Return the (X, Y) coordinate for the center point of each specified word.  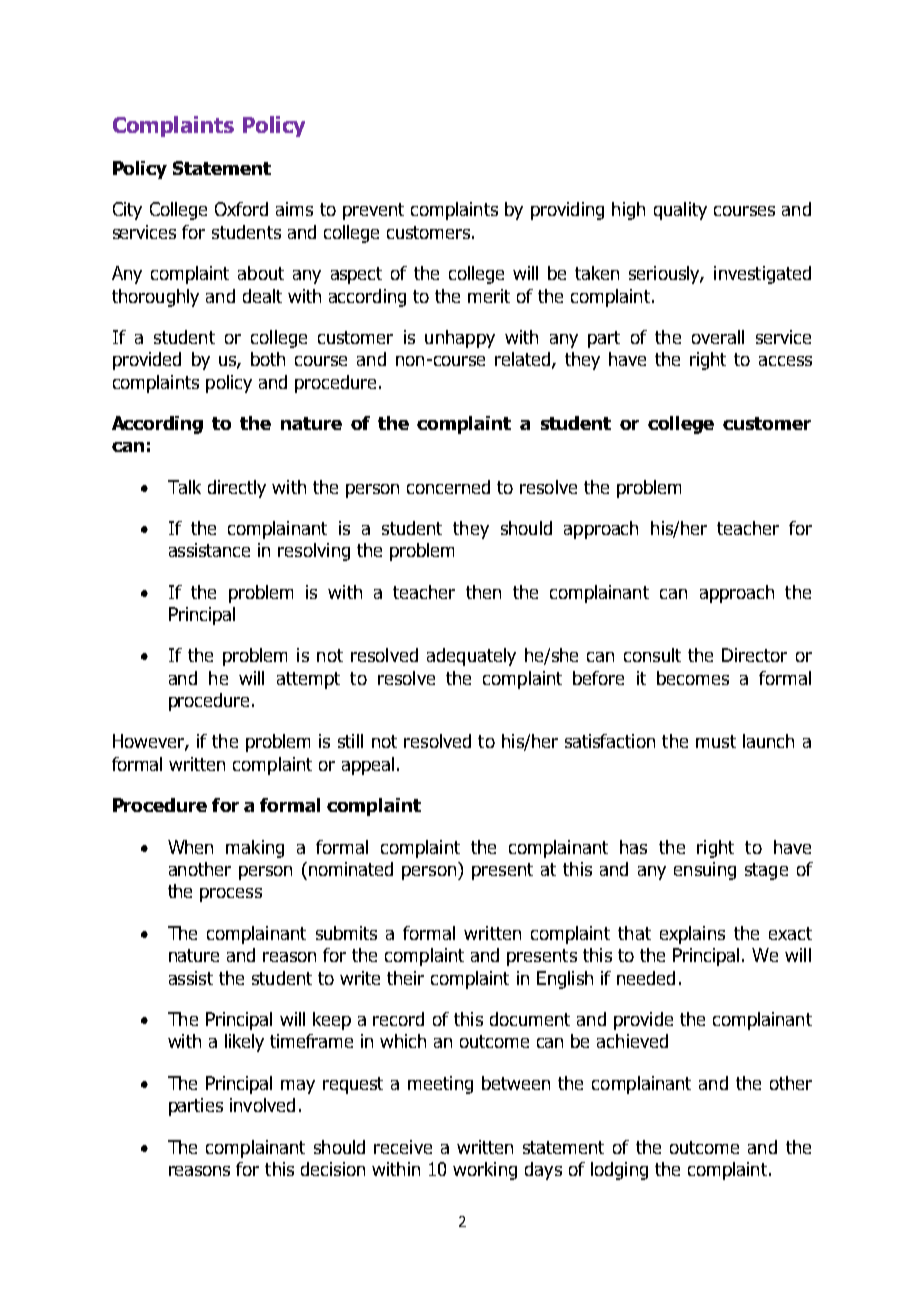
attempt (308, 680)
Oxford (241, 209)
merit (489, 296)
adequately (471, 657)
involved (262, 1105)
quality (680, 211)
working (485, 1171)
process (231, 895)
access (785, 361)
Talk (184, 487)
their (405, 978)
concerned (448, 487)
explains (692, 935)
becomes (693, 678)
